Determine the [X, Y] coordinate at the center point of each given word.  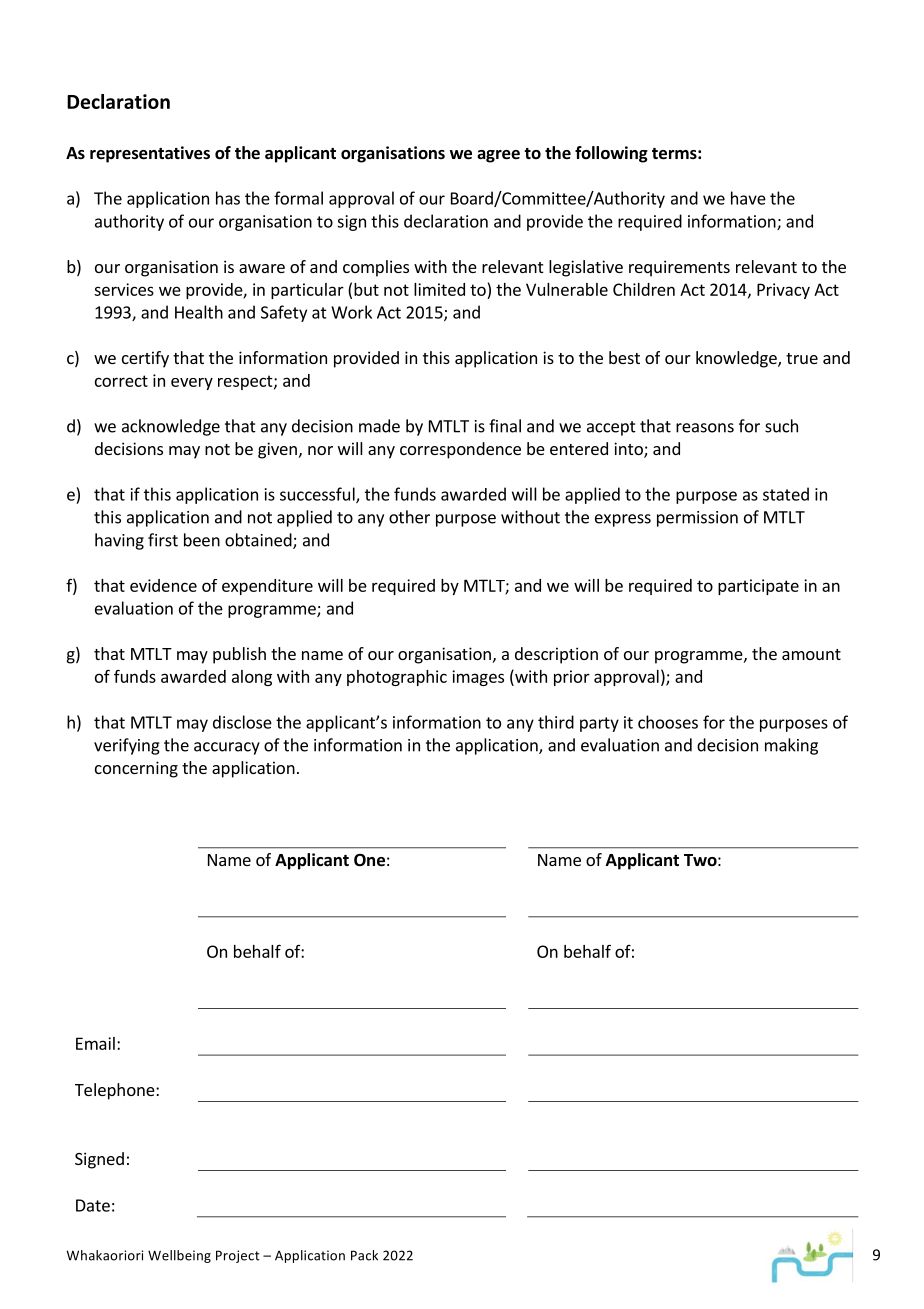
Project [238, 1256]
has [228, 198]
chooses [668, 722]
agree [498, 156]
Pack [364, 1255]
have [748, 198]
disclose [242, 722]
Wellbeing [179, 1256]
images [478, 678]
